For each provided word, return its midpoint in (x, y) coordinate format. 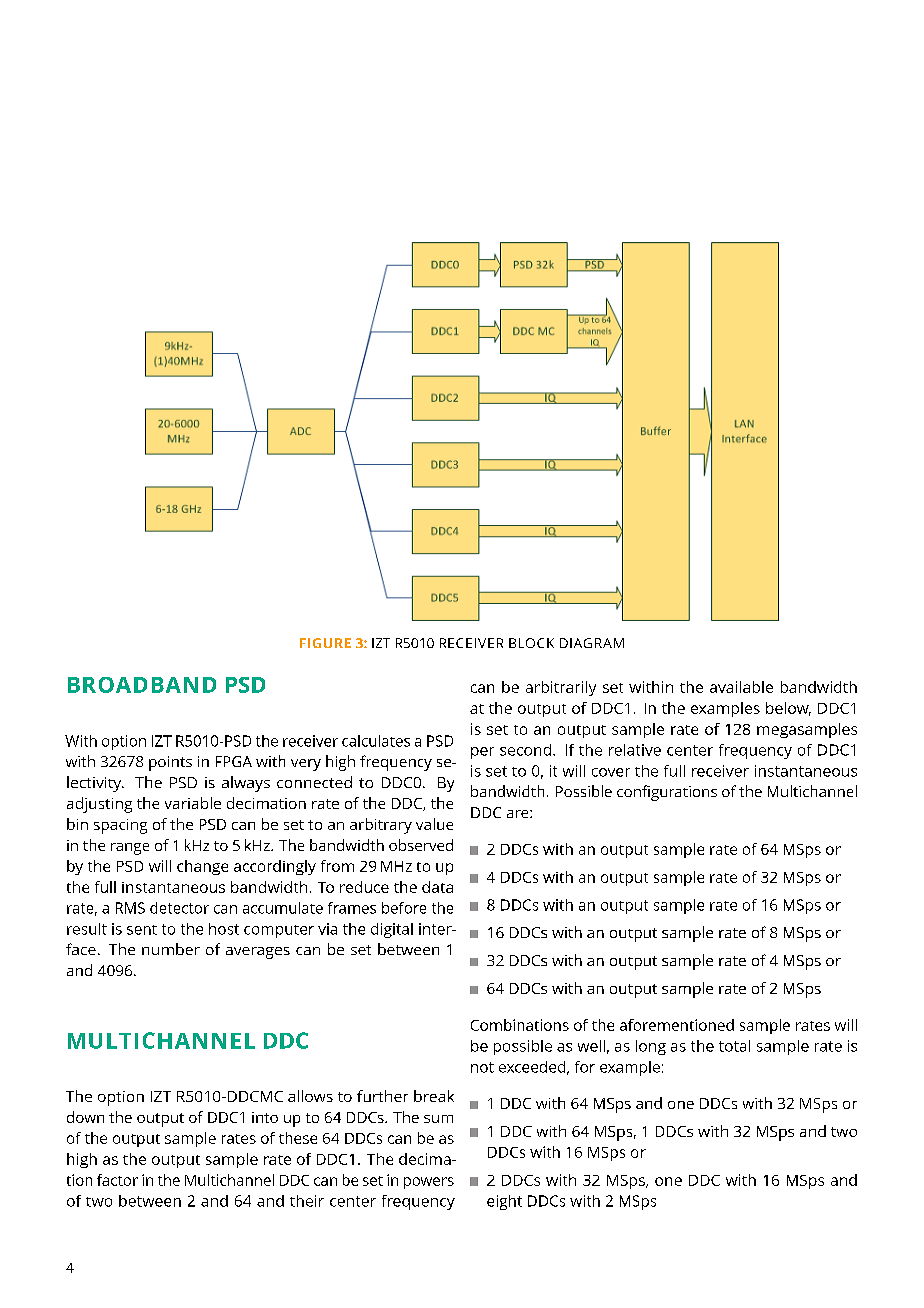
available (741, 687)
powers (429, 1183)
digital (392, 930)
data (437, 887)
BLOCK (531, 643)
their (307, 1201)
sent (142, 930)
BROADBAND (142, 685)
